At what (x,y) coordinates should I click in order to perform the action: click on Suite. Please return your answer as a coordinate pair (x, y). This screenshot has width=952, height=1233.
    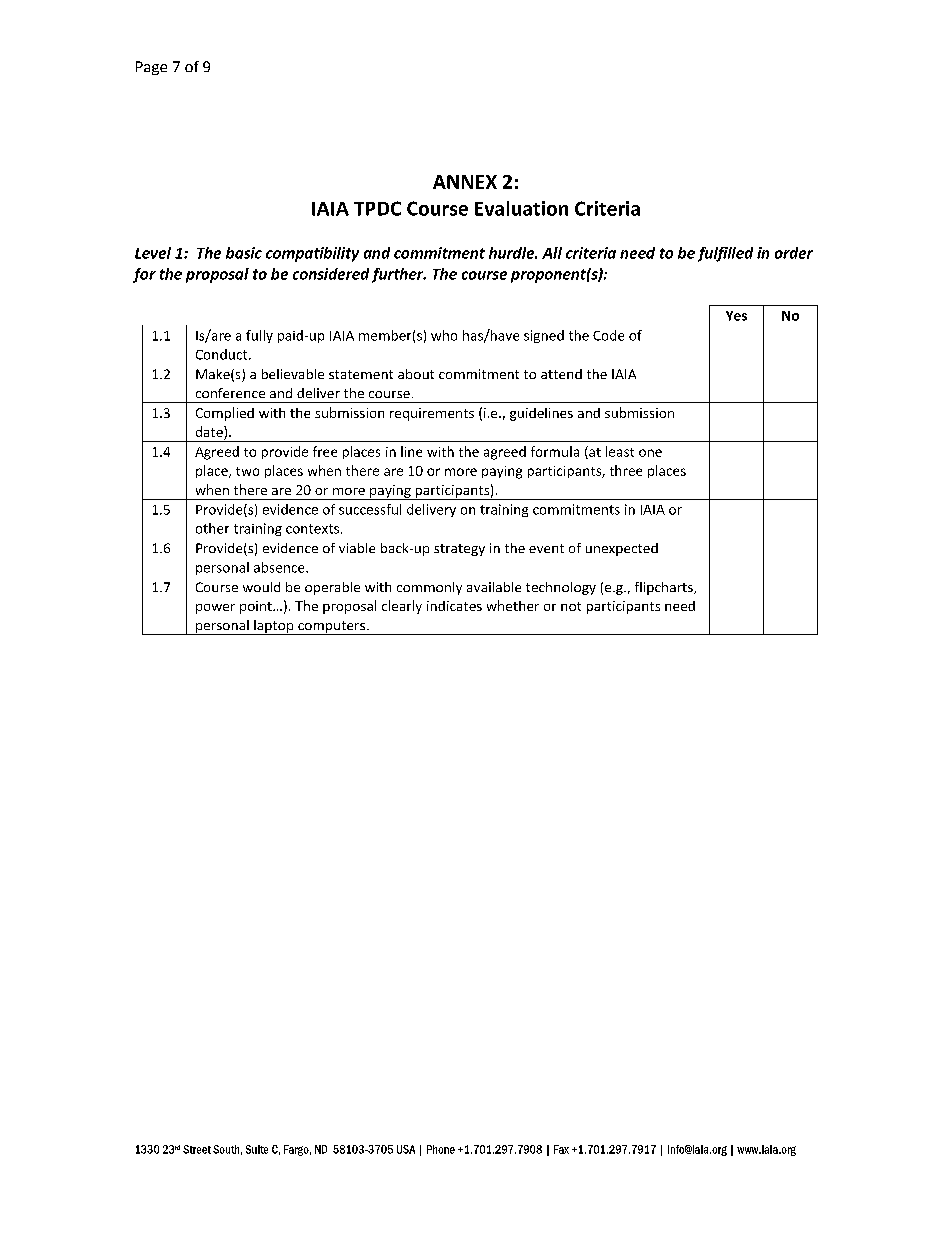
    Looking at the image, I should click on (257, 1149).
